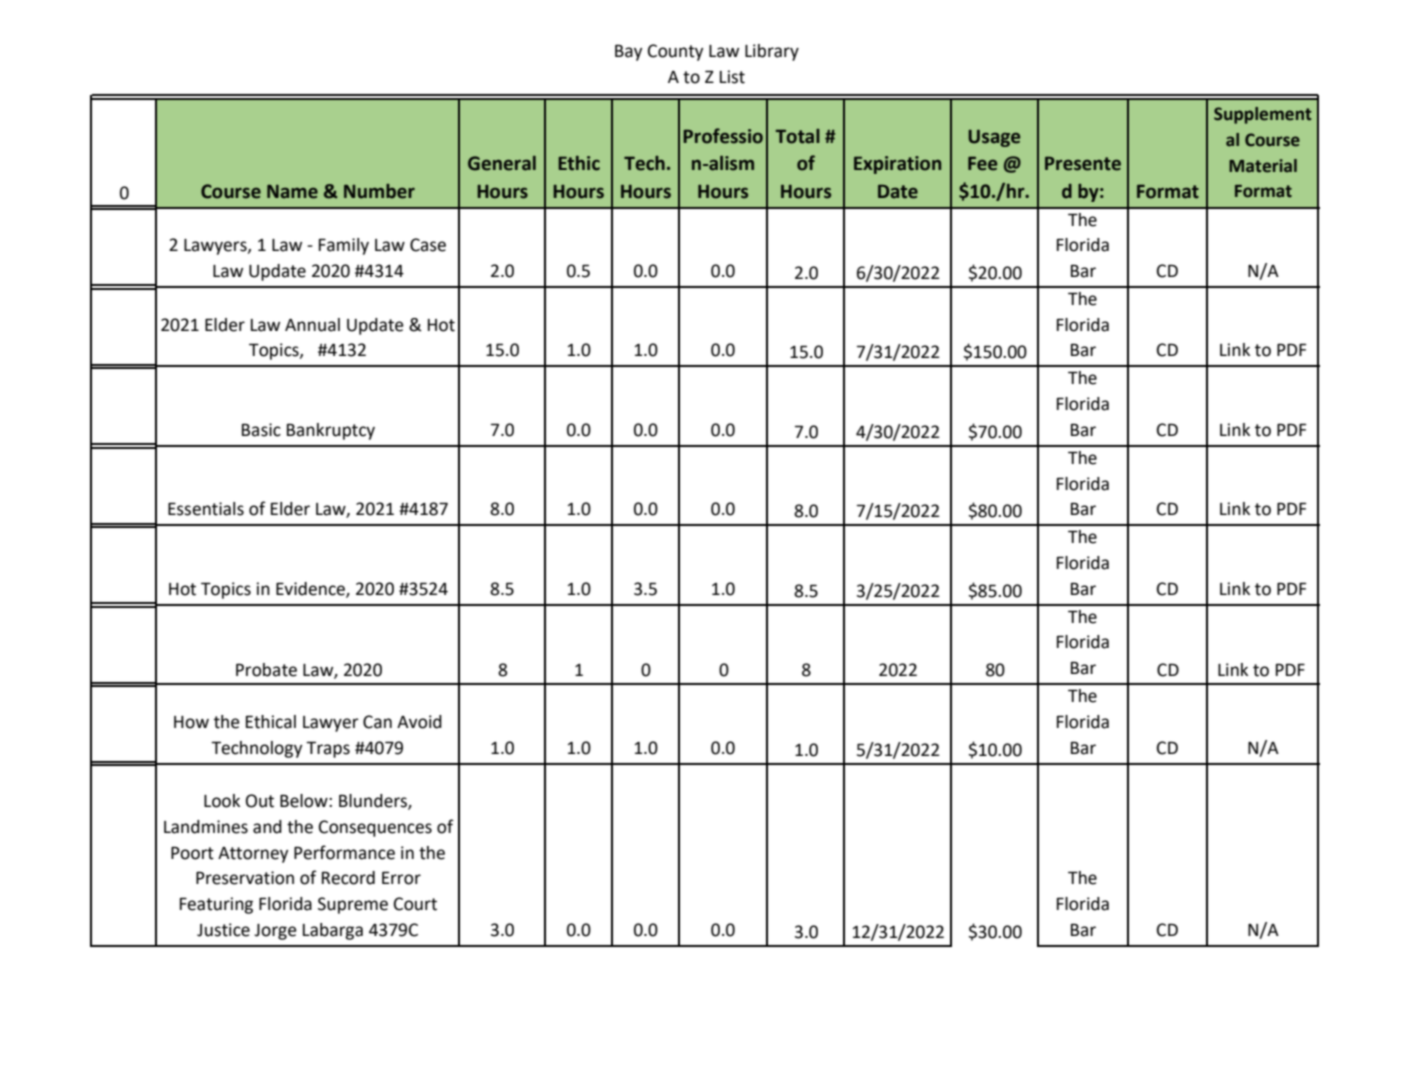 Image resolution: width=1413 pixels, height=1092 pixels. What do you see at coordinates (1263, 115) in the image?
I see `Supplement` at bounding box center [1263, 115].
